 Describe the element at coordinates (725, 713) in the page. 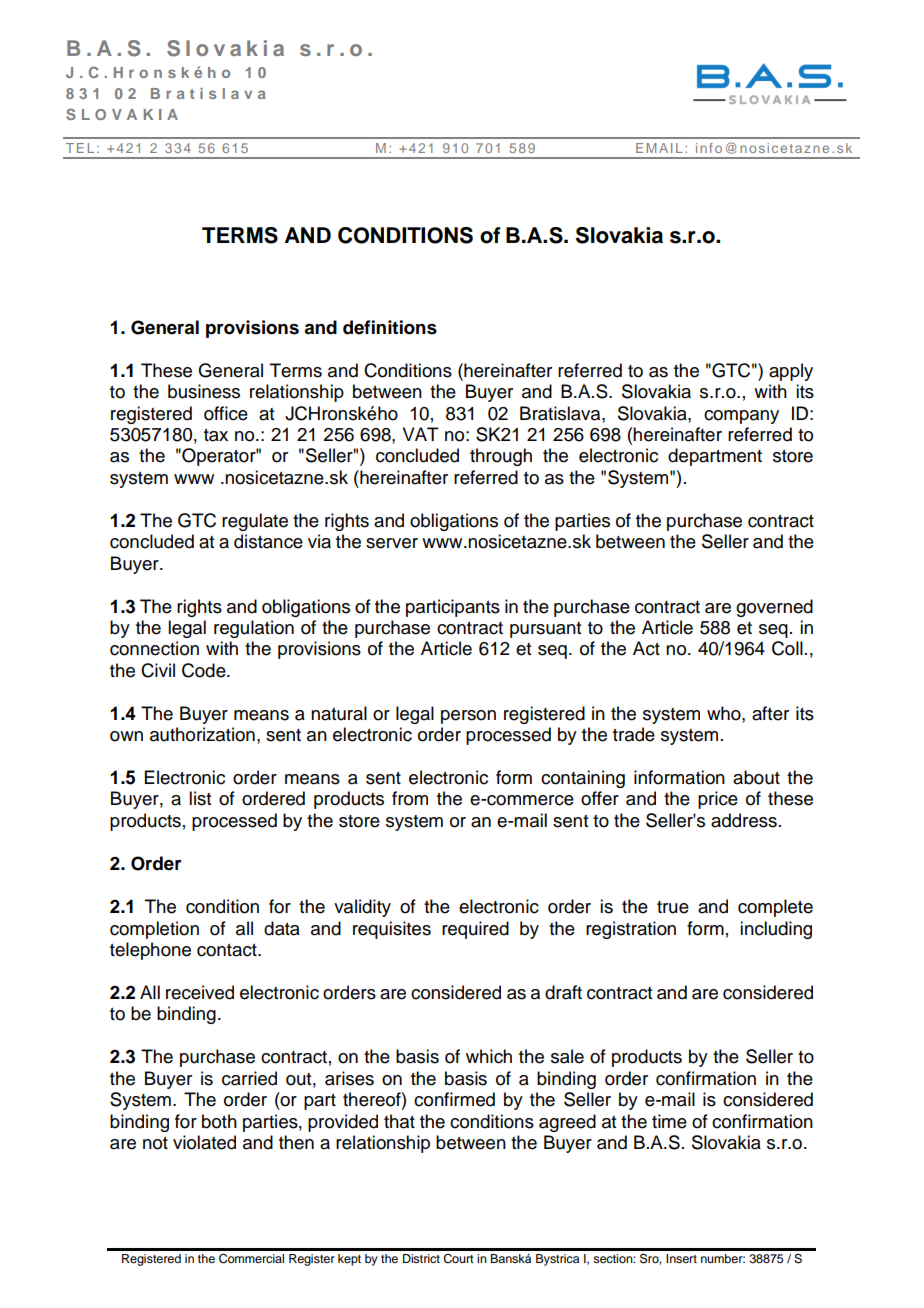

I see `who` at that location.
